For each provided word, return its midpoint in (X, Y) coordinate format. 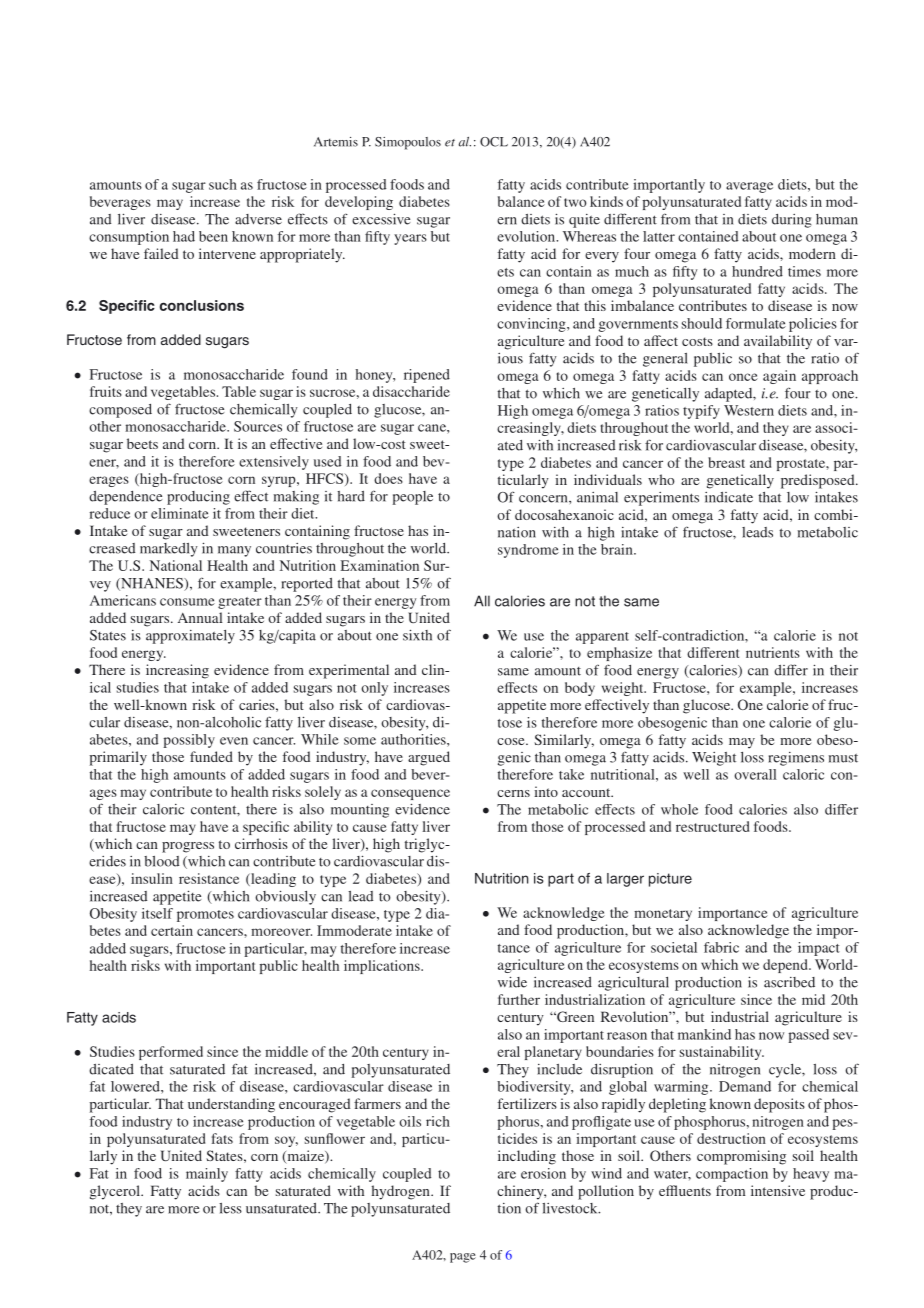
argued (429, 758)
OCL (494, 142)
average (749, 187)
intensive (778, 1190)
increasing (177, 671)
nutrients (773, 652)
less (230, 1208)
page (463, 1258)
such (223, 184)
